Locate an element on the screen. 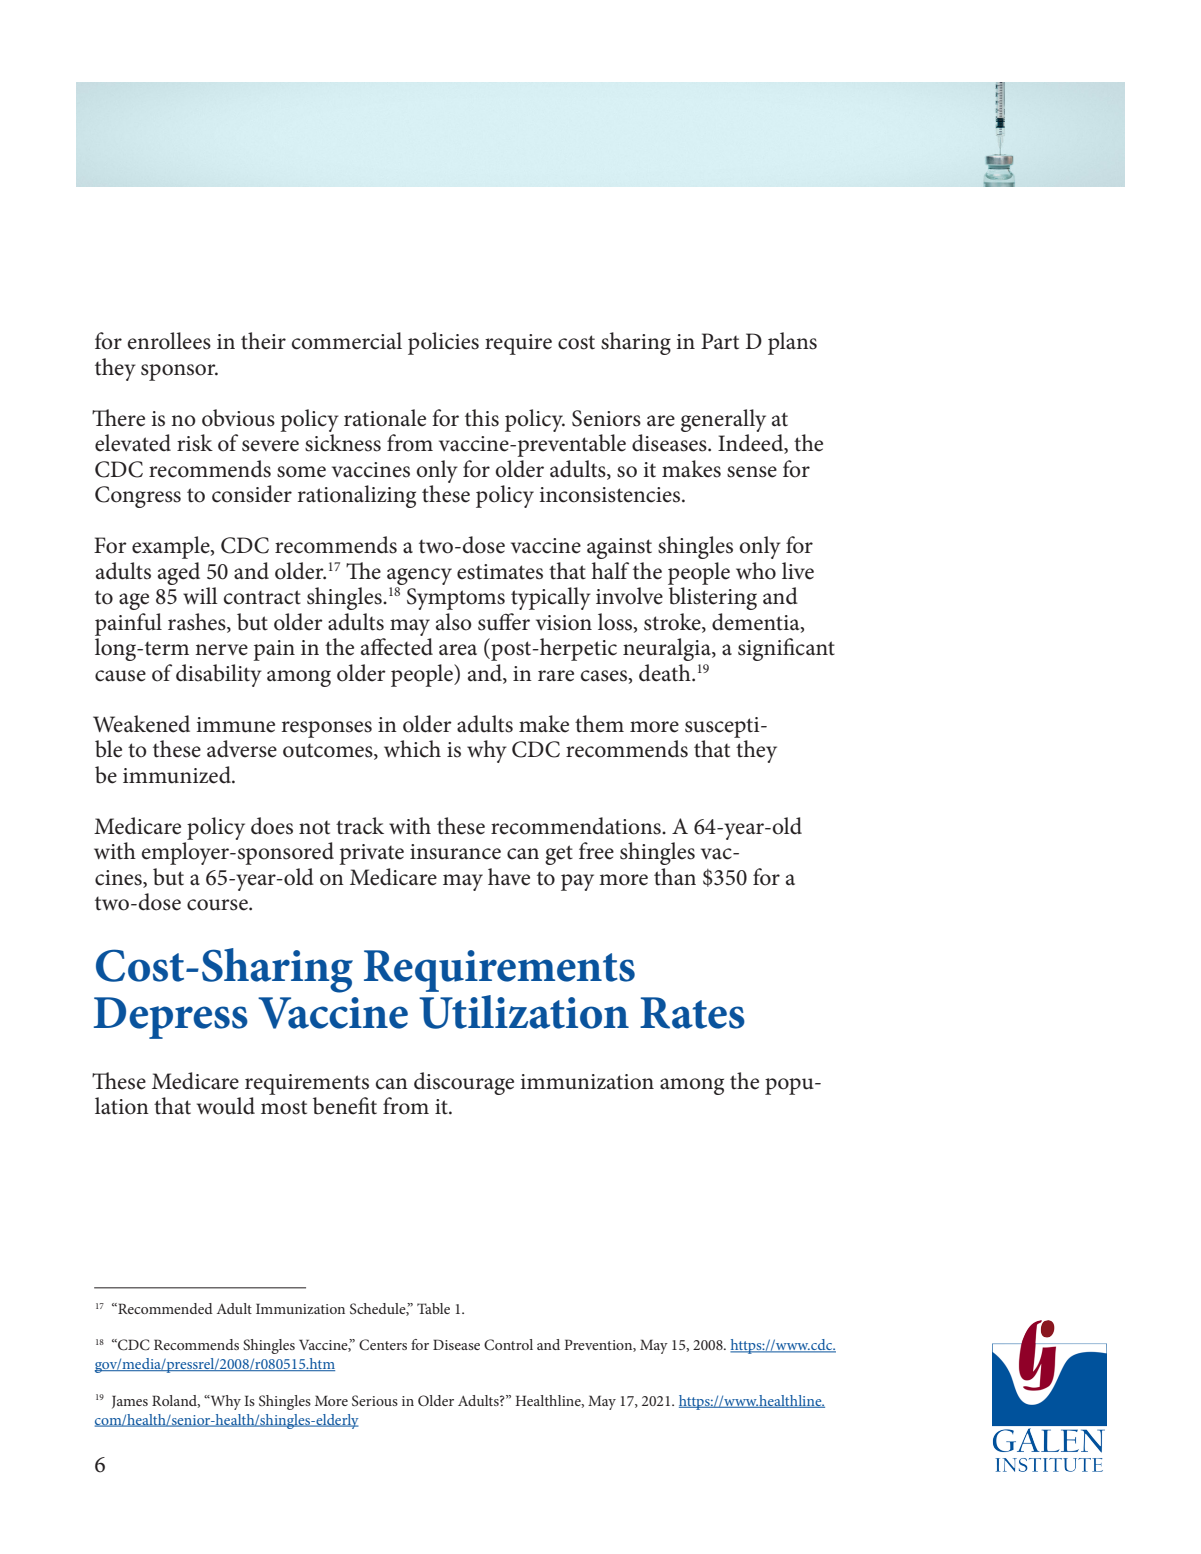 The image size is (1201, 1554). discourage is located at coordinates (464, 1083).
